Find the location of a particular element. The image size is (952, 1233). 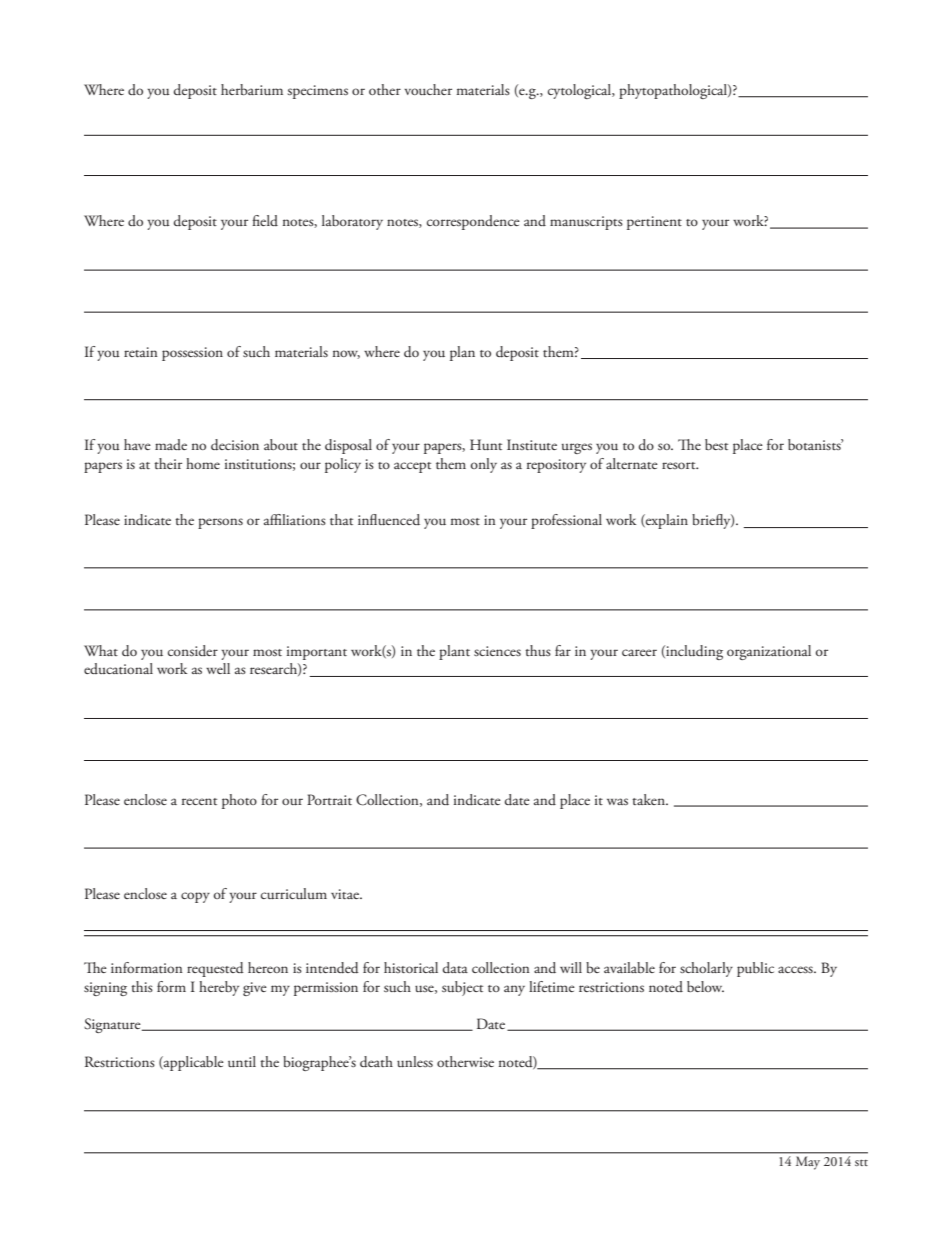

May is located at coordinates (808, 1163).
